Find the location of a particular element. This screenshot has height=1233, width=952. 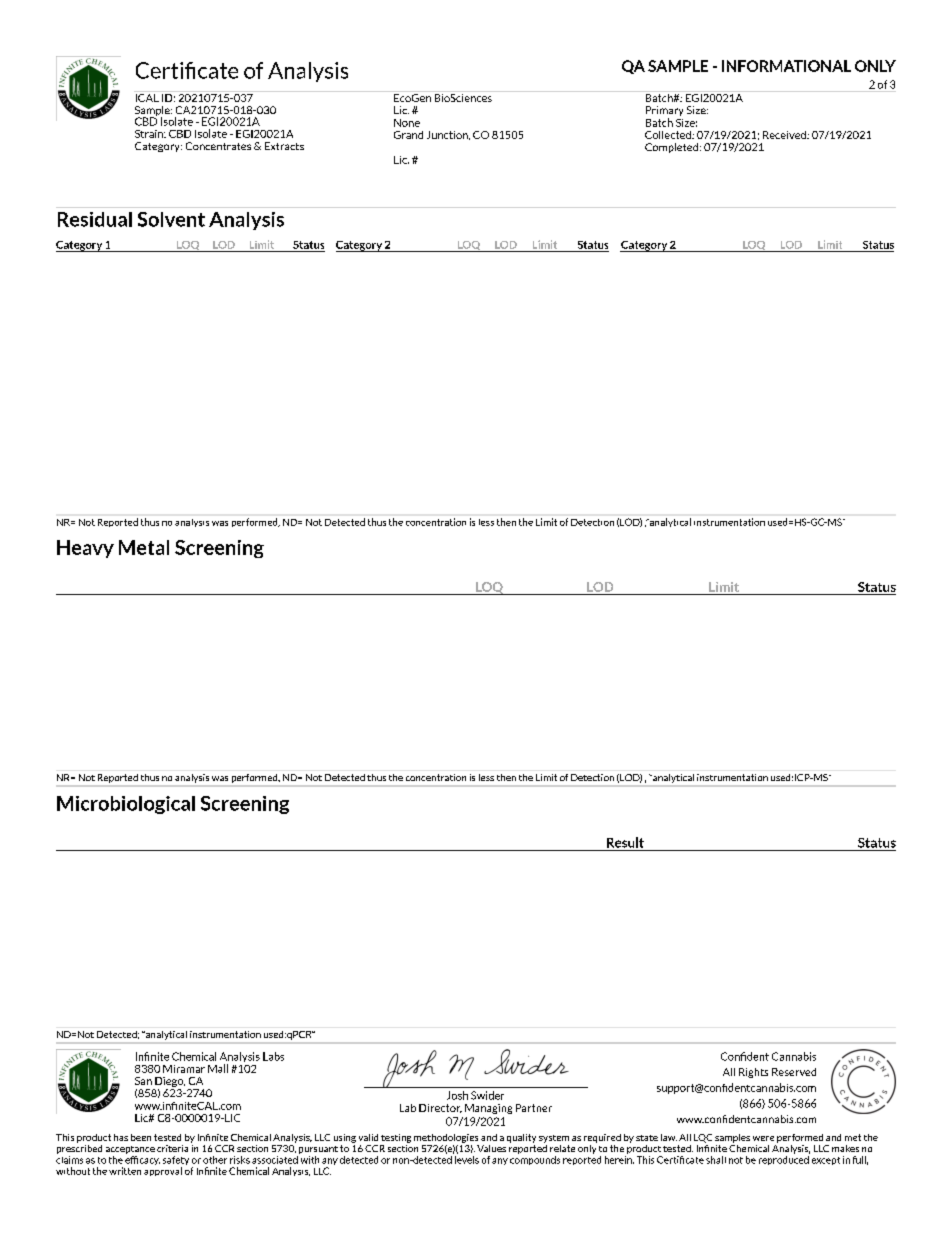

methodologies is located at coordinates (446, 1138).
